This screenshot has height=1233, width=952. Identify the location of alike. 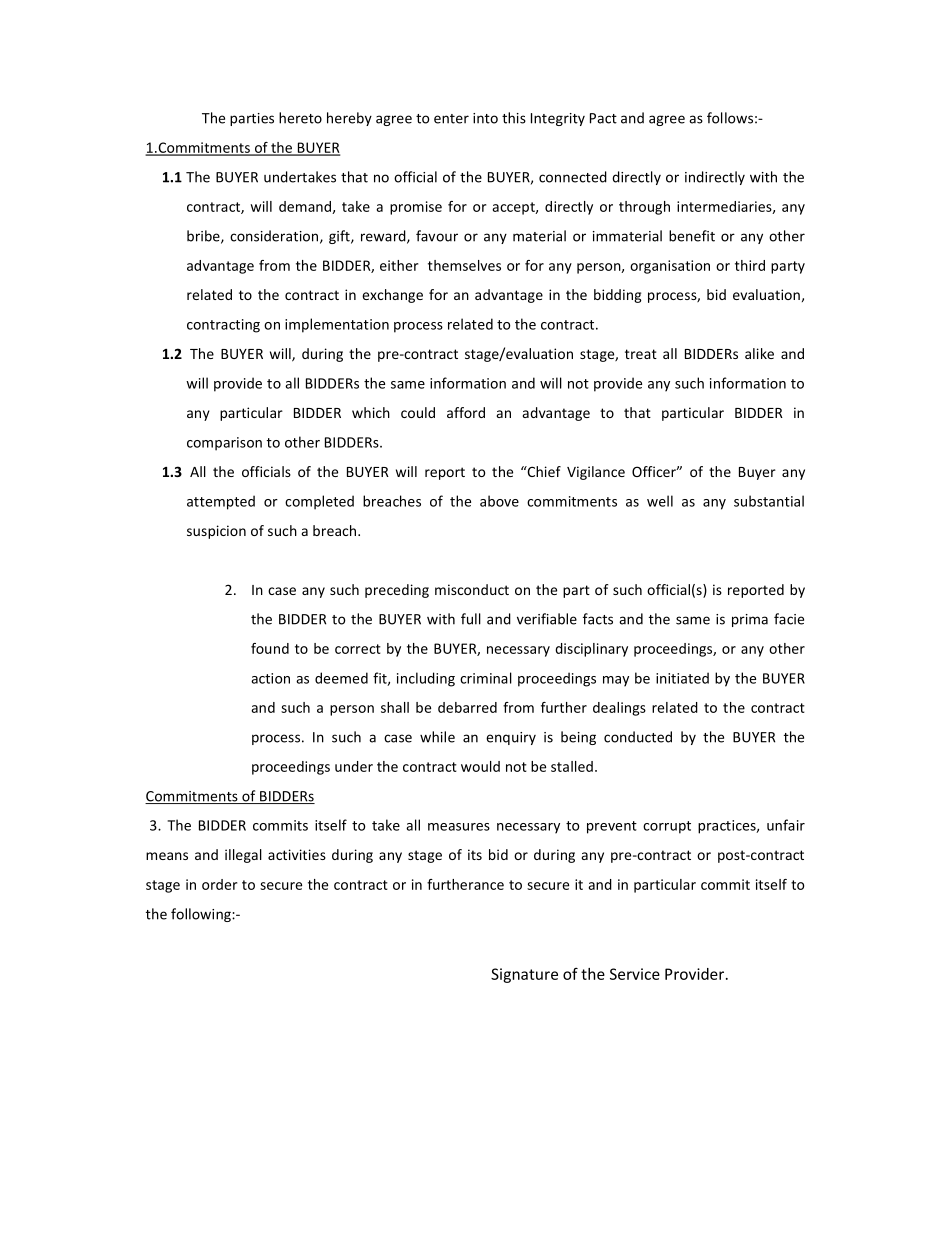
(759, 353).
